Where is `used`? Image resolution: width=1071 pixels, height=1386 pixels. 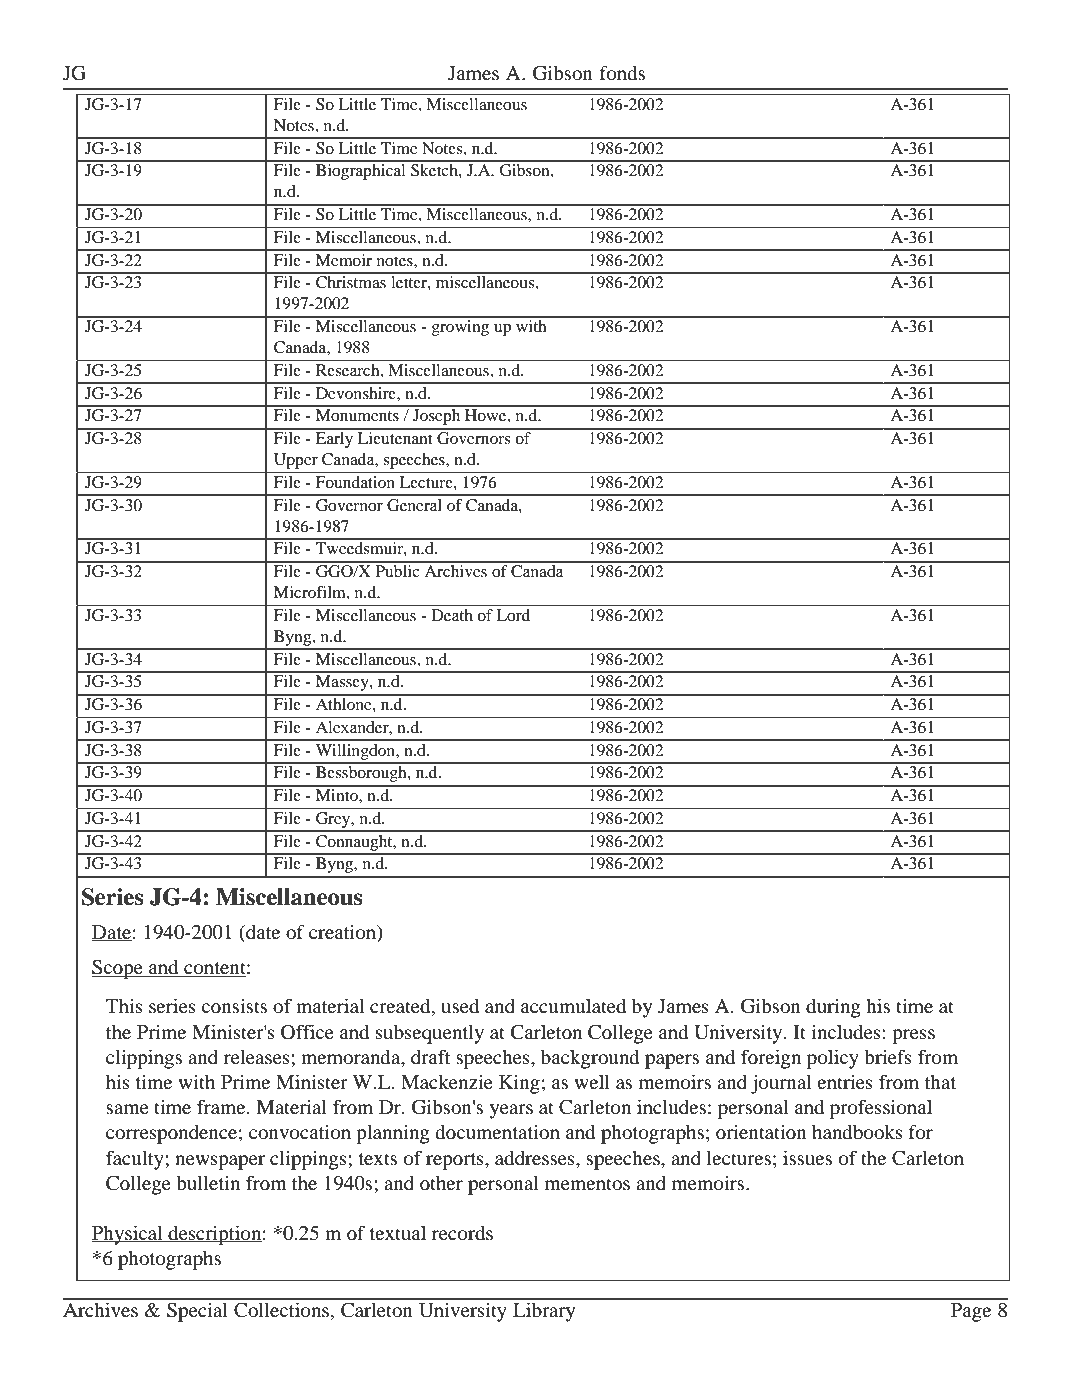 used is located at coordinates (460, 1005).
